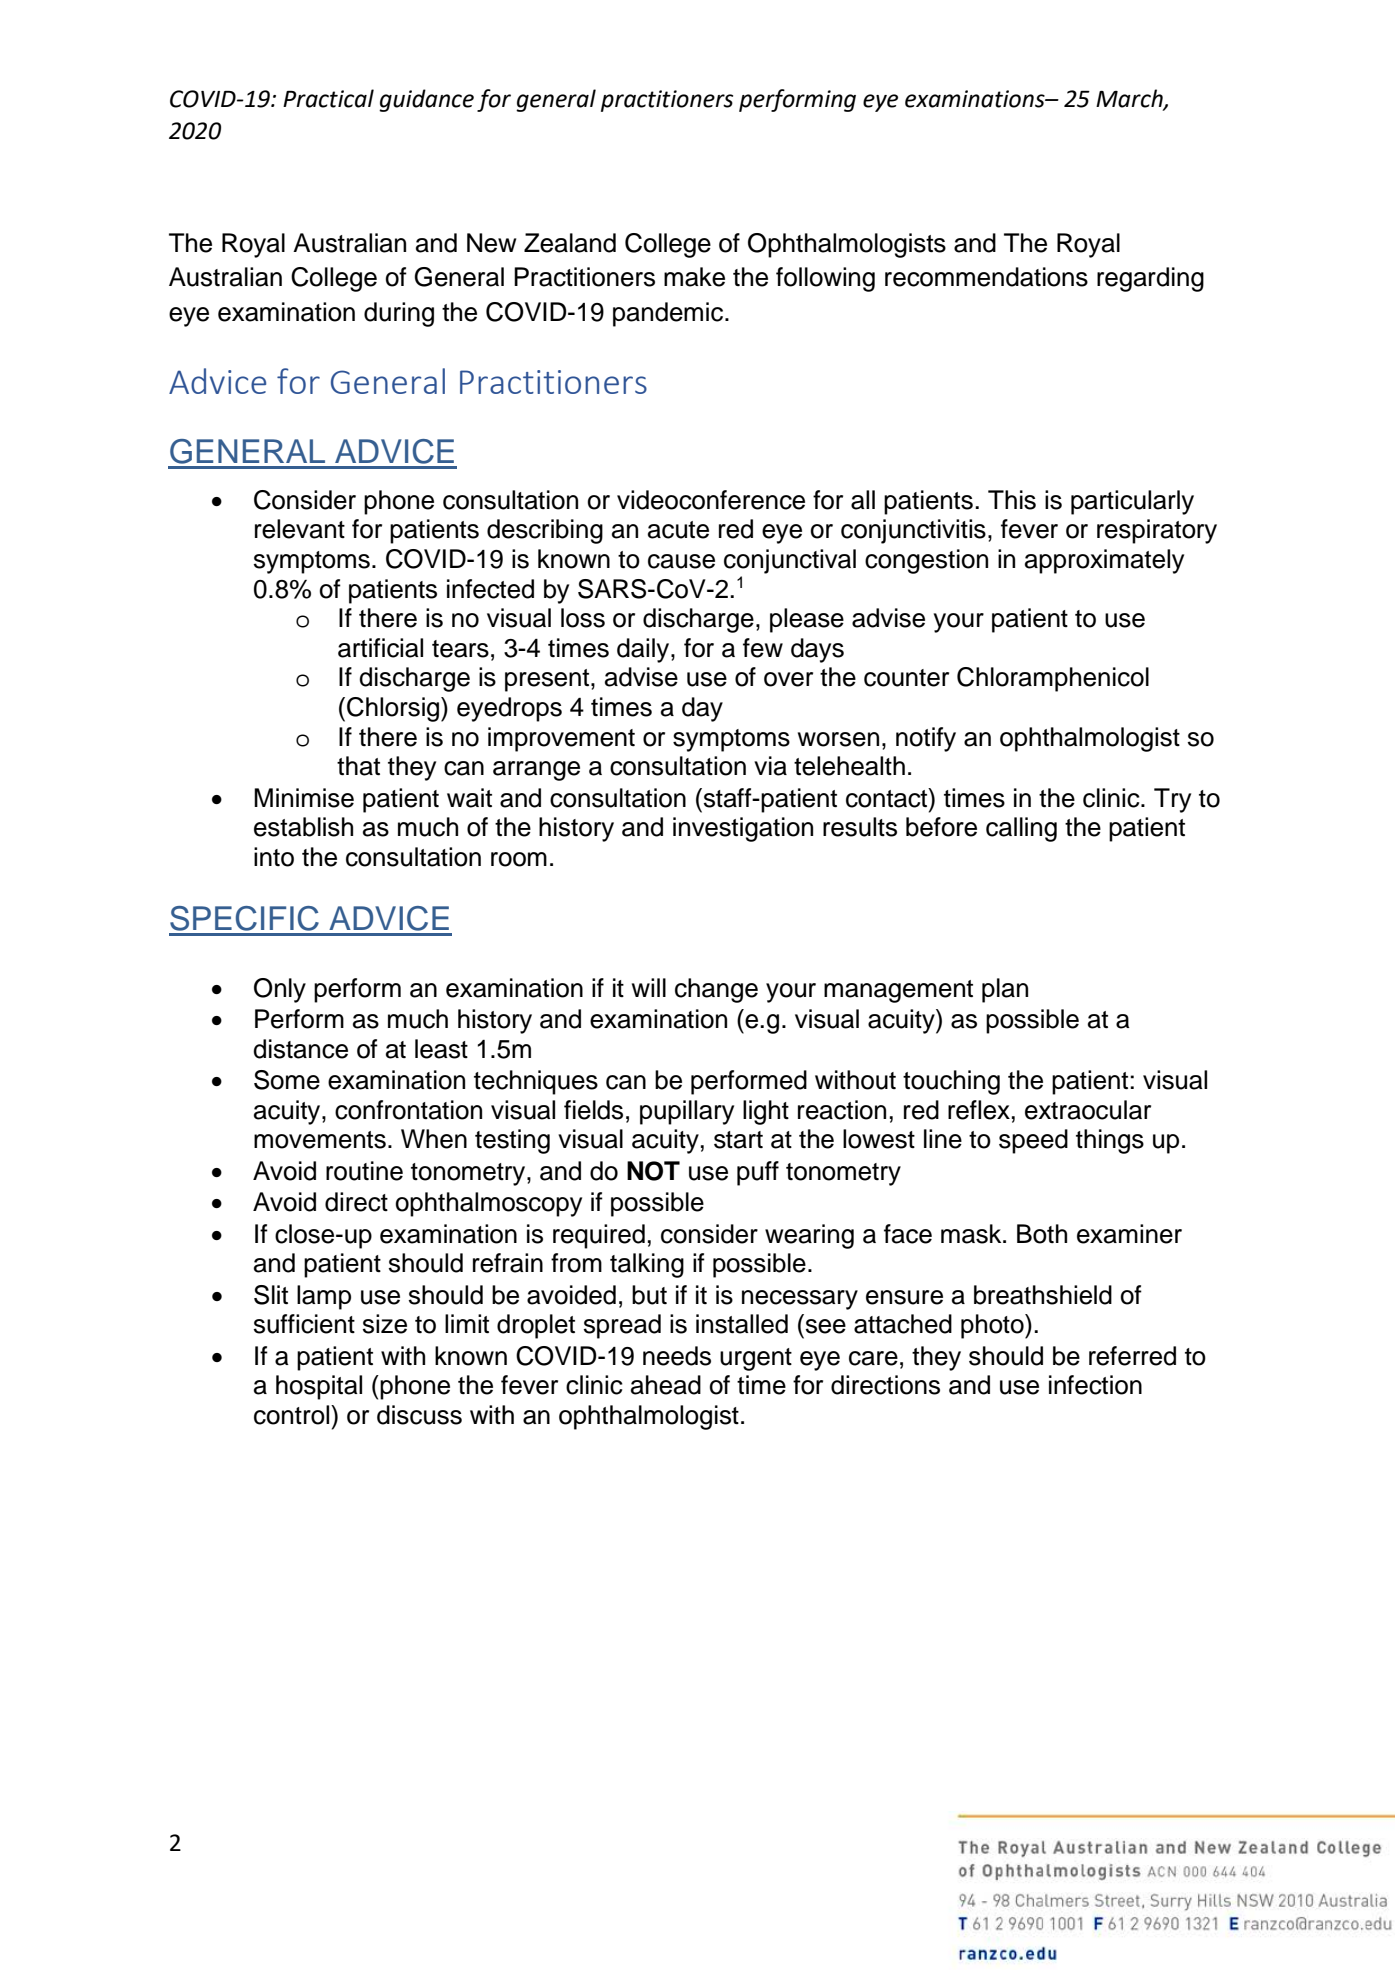 This screenshot has height=1972, width=1395. What do you see at coordinates (1021, 829) in the screenshot?
I see `calling` at bounding box center [1021, 829].
